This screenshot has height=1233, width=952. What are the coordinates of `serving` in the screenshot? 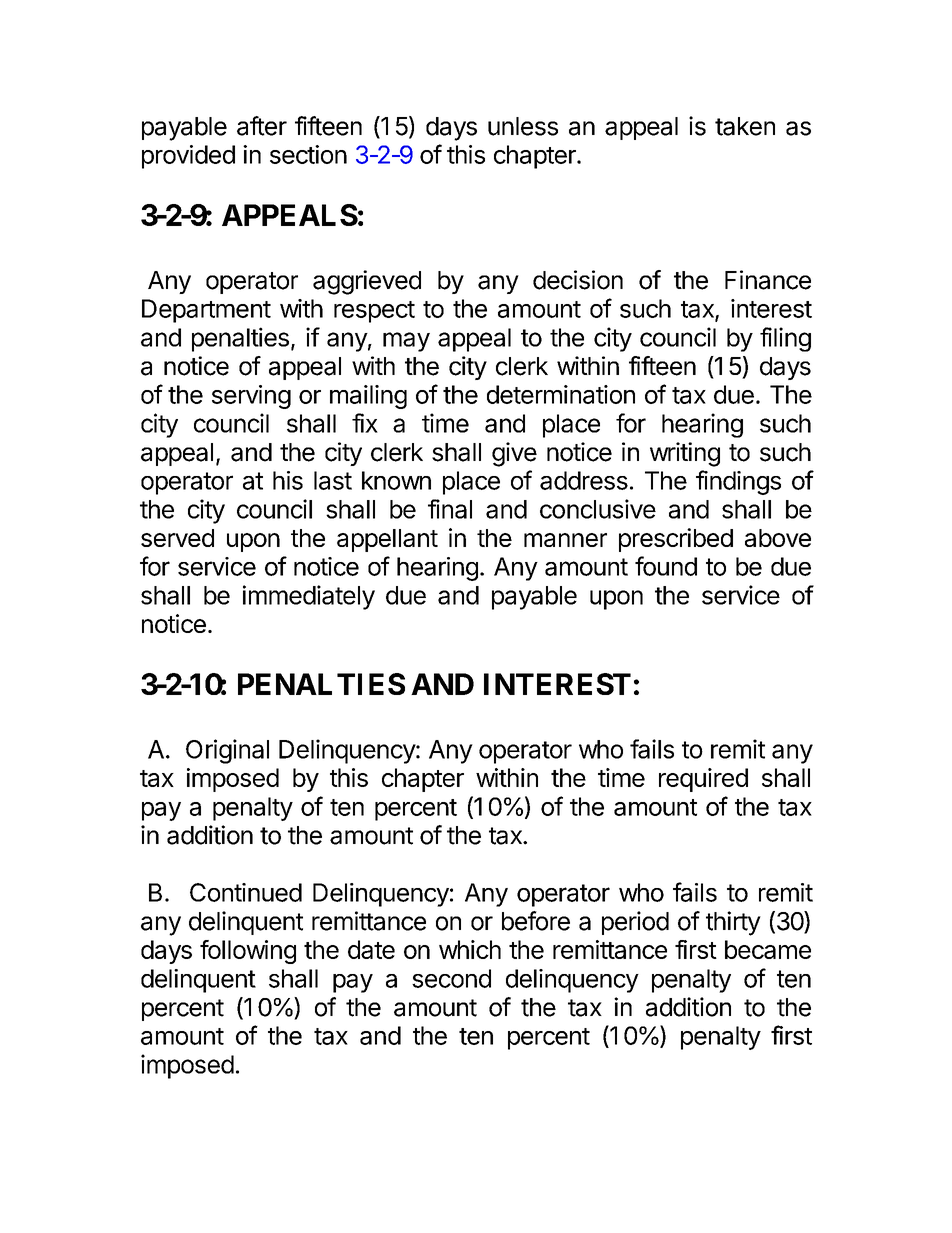 It's located at (251, 397).
